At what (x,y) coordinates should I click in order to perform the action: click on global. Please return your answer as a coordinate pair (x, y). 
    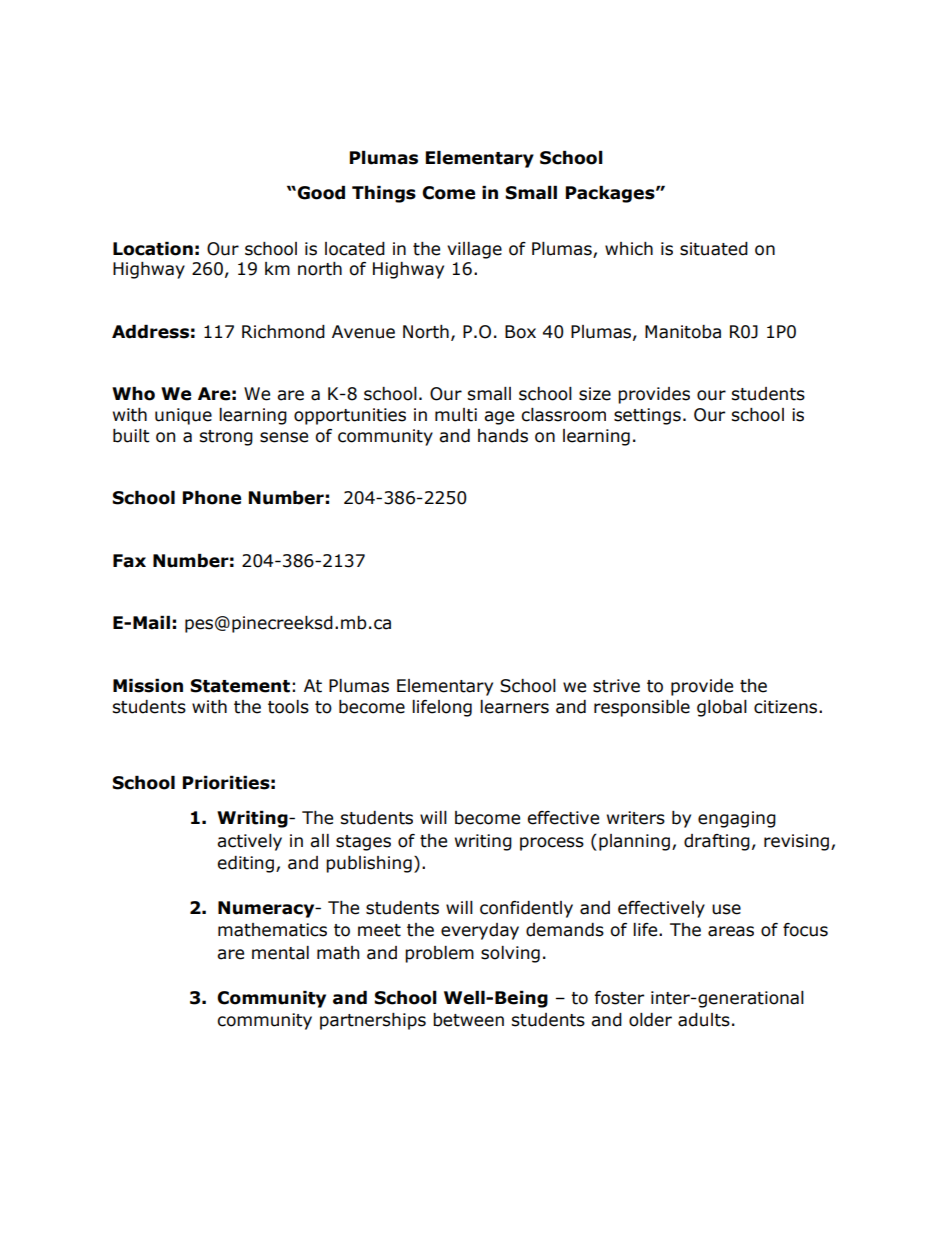
    Looking at the image, I should click on (722, 708).
